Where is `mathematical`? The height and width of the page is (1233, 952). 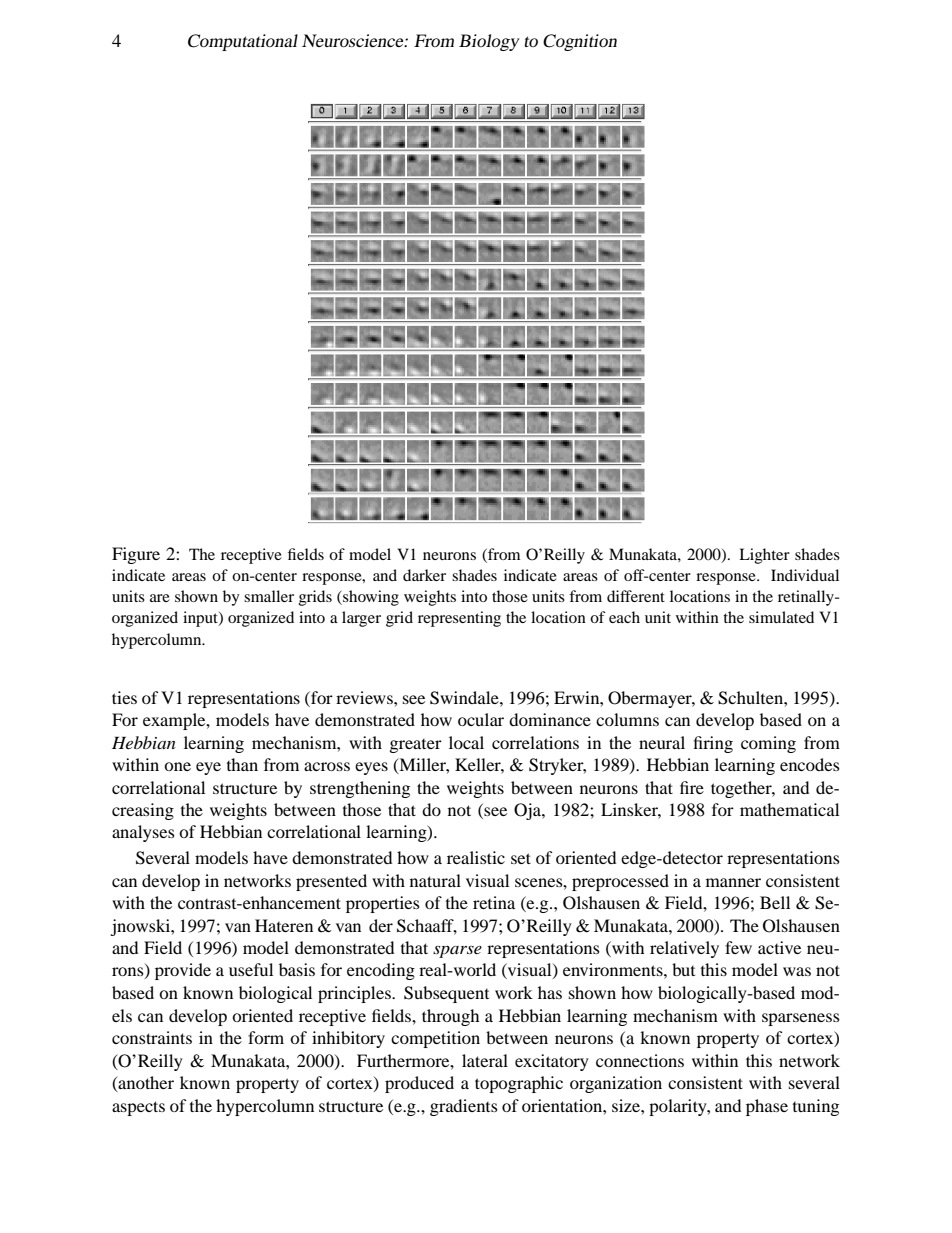 mathematical is located at coordinates (789, 809).
